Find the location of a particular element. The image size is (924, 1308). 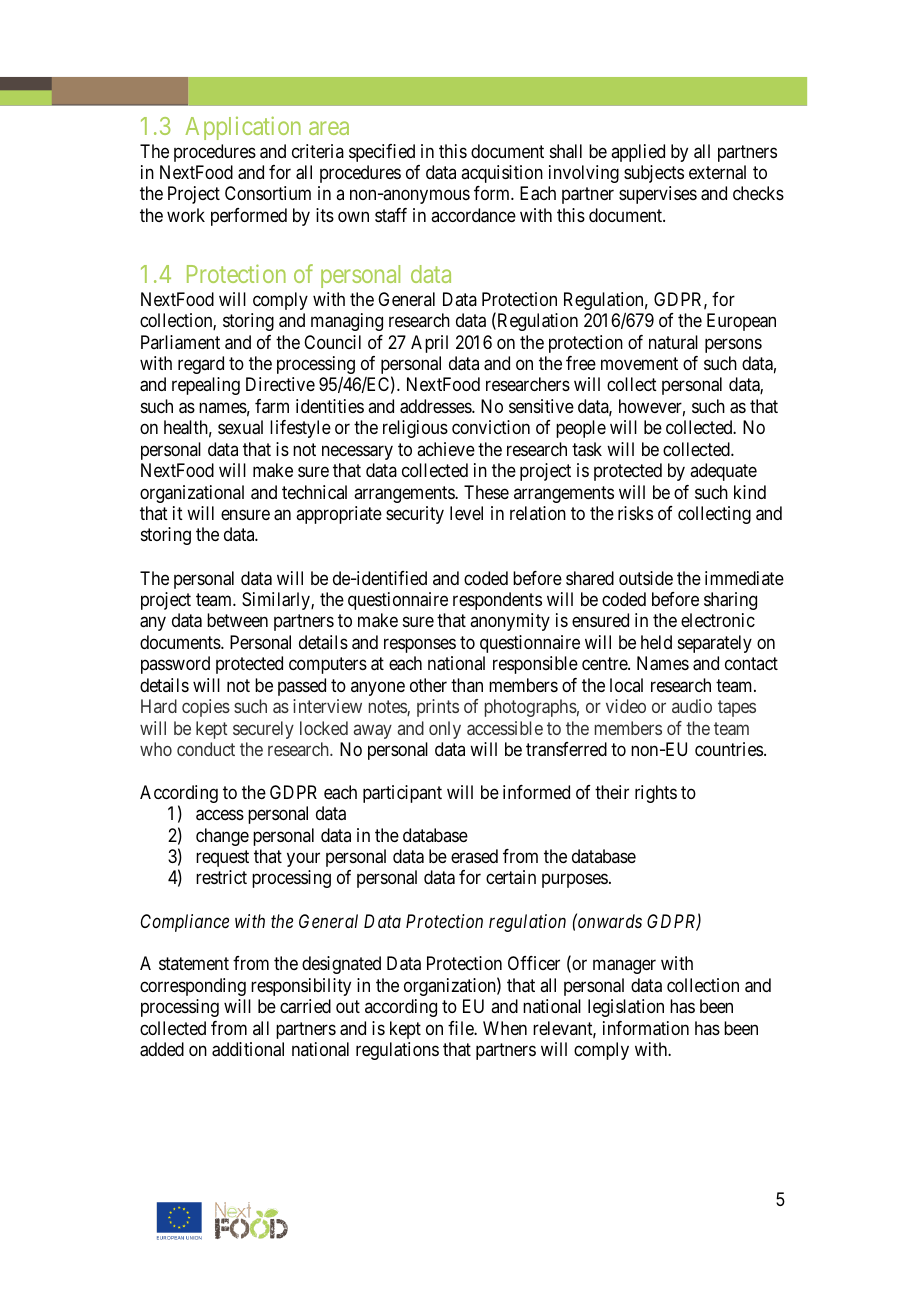

participant is located at coordinates (402, 794).
